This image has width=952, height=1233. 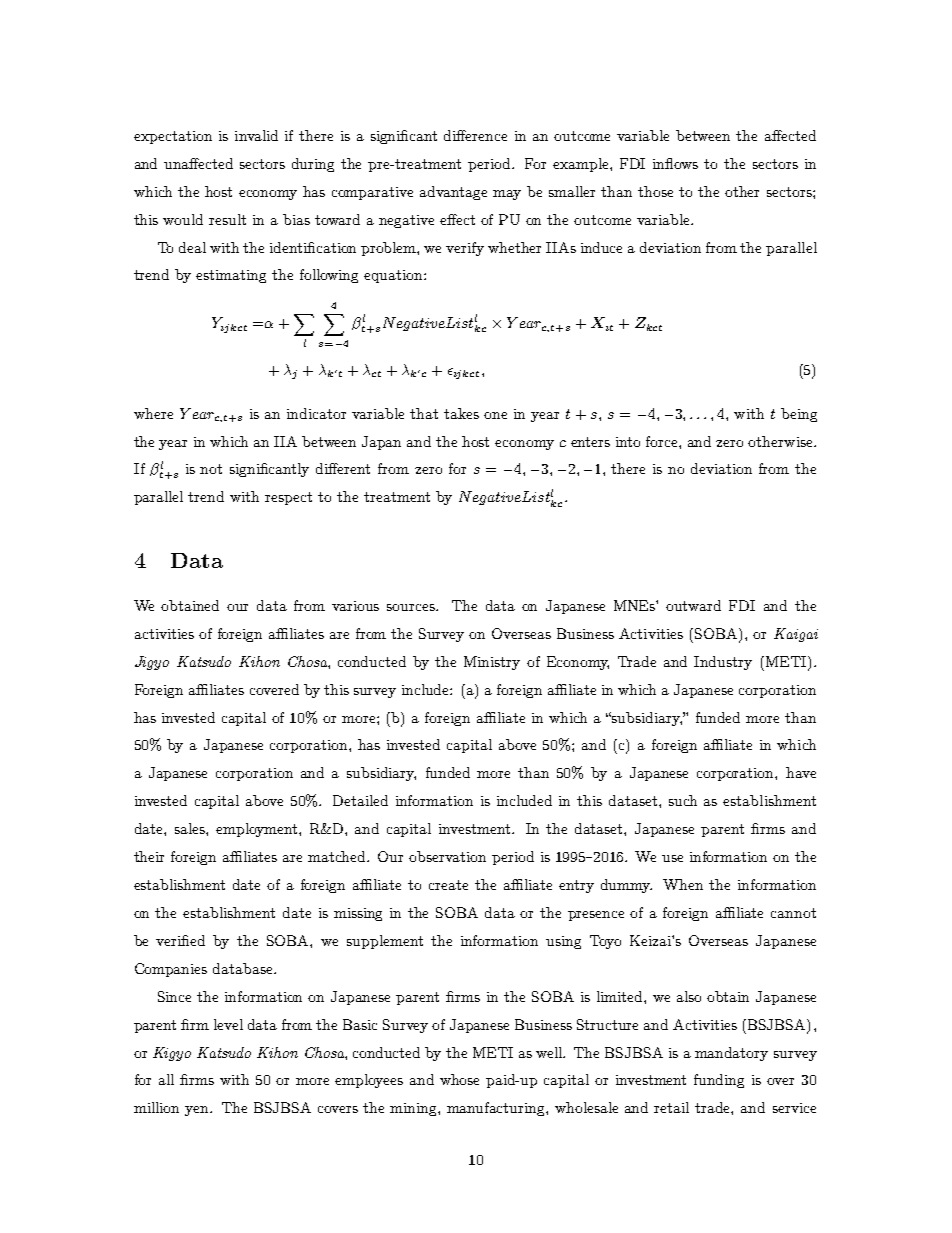 I want to click on invalid, so click(x=256, y=135).
